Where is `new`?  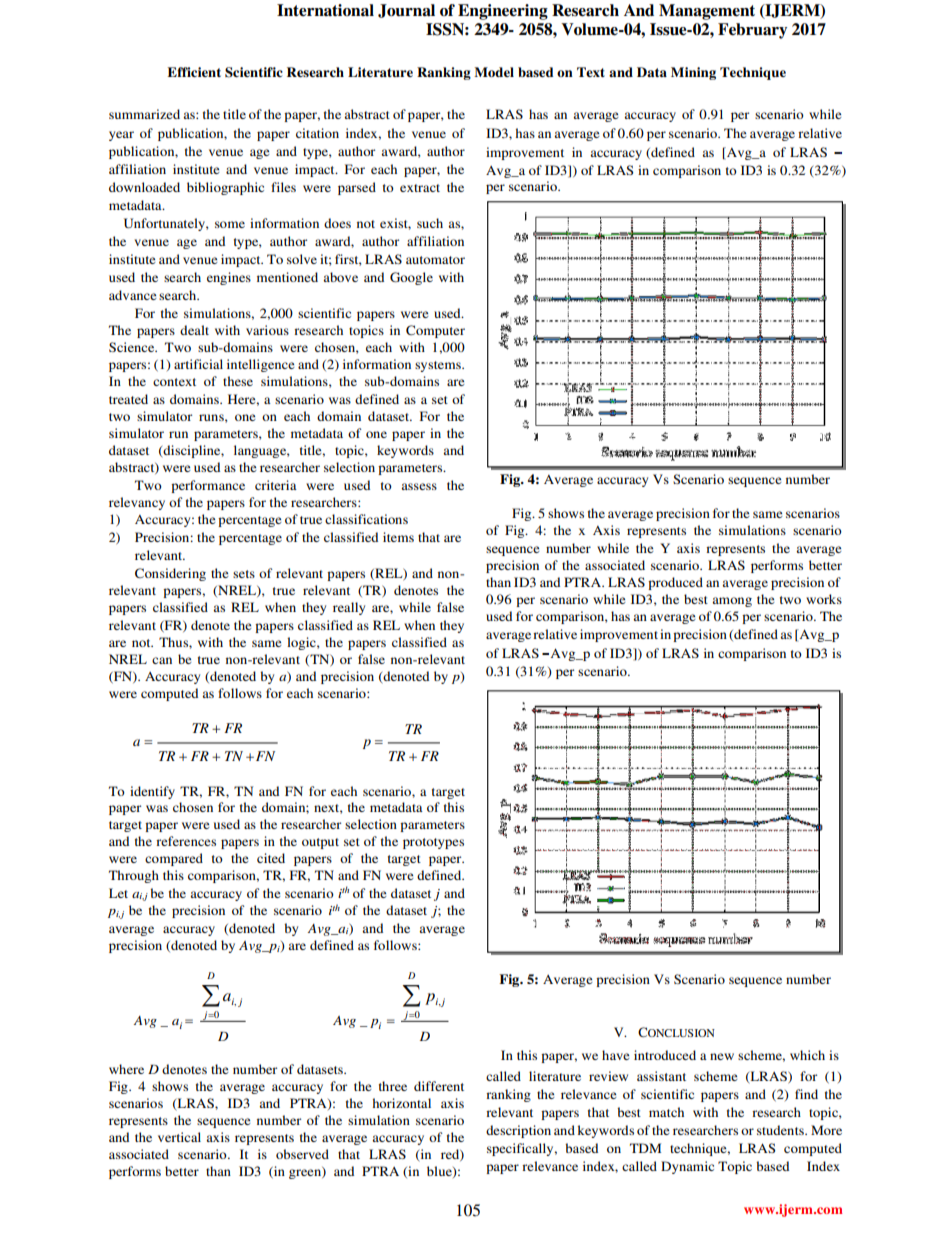 new is located at coordinates (722, 1056).
